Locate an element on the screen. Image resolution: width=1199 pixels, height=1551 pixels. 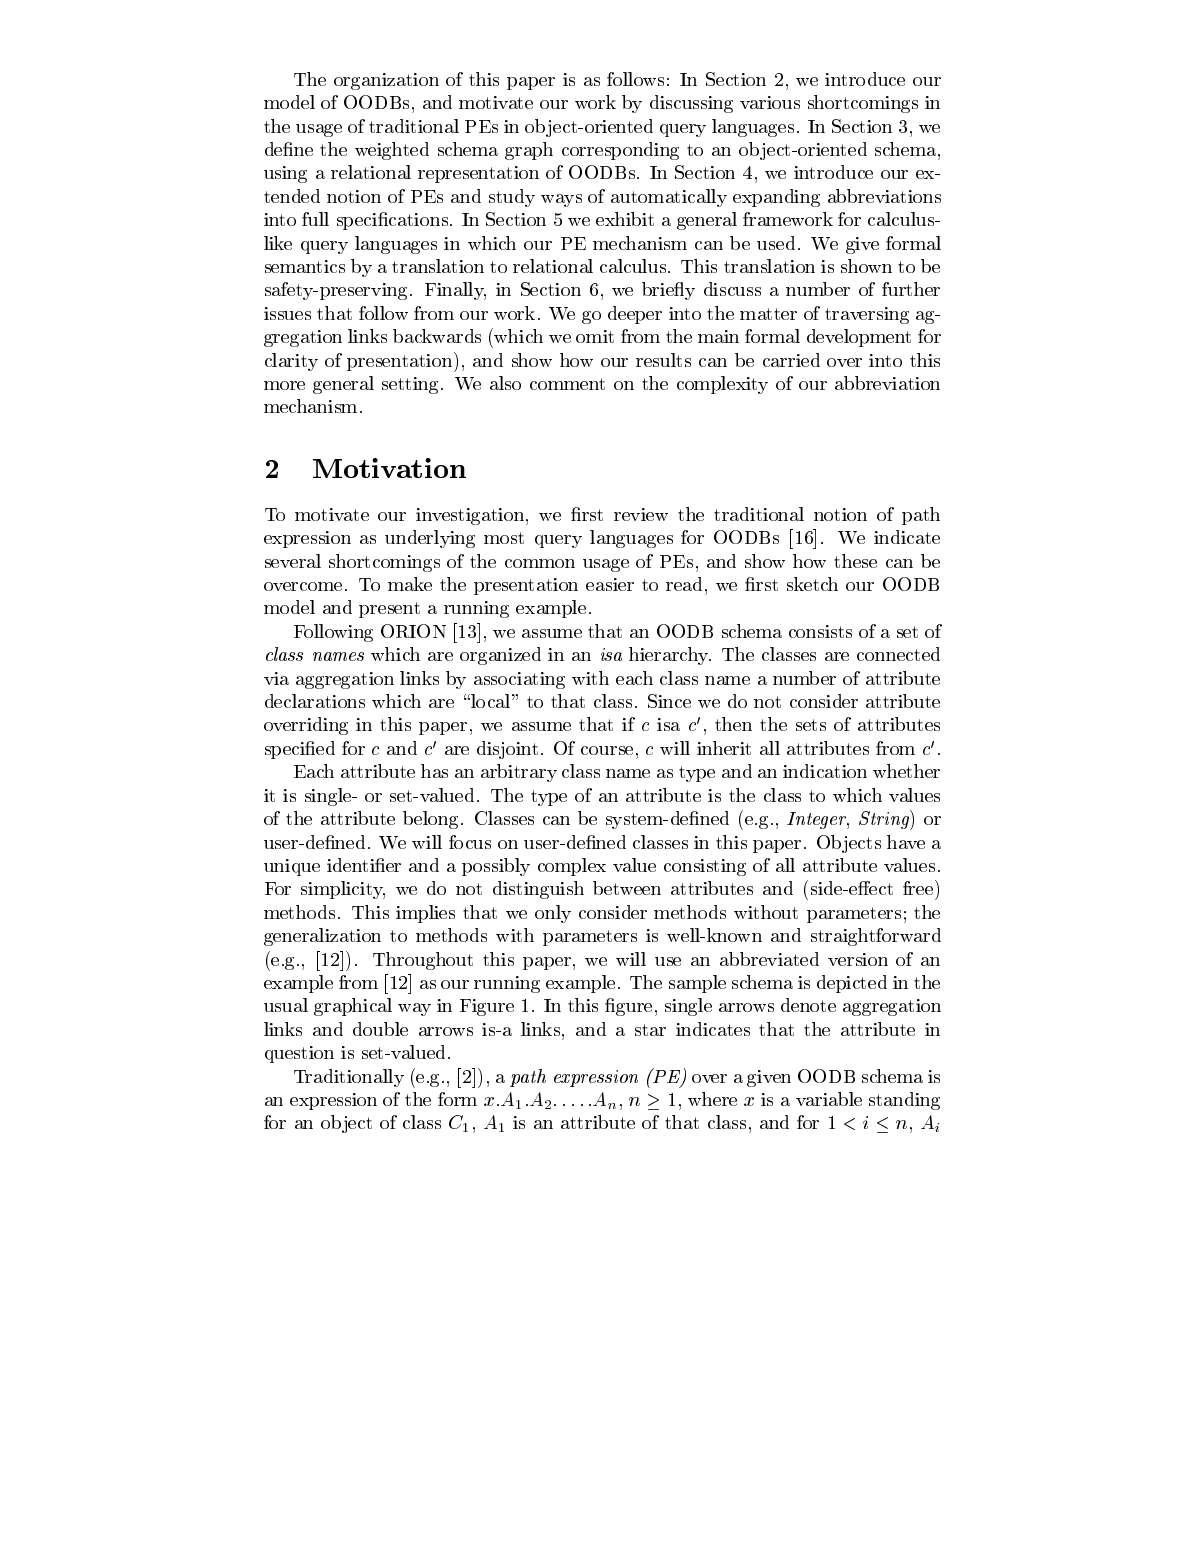
corresponding is located at coordinates (620, 151).
